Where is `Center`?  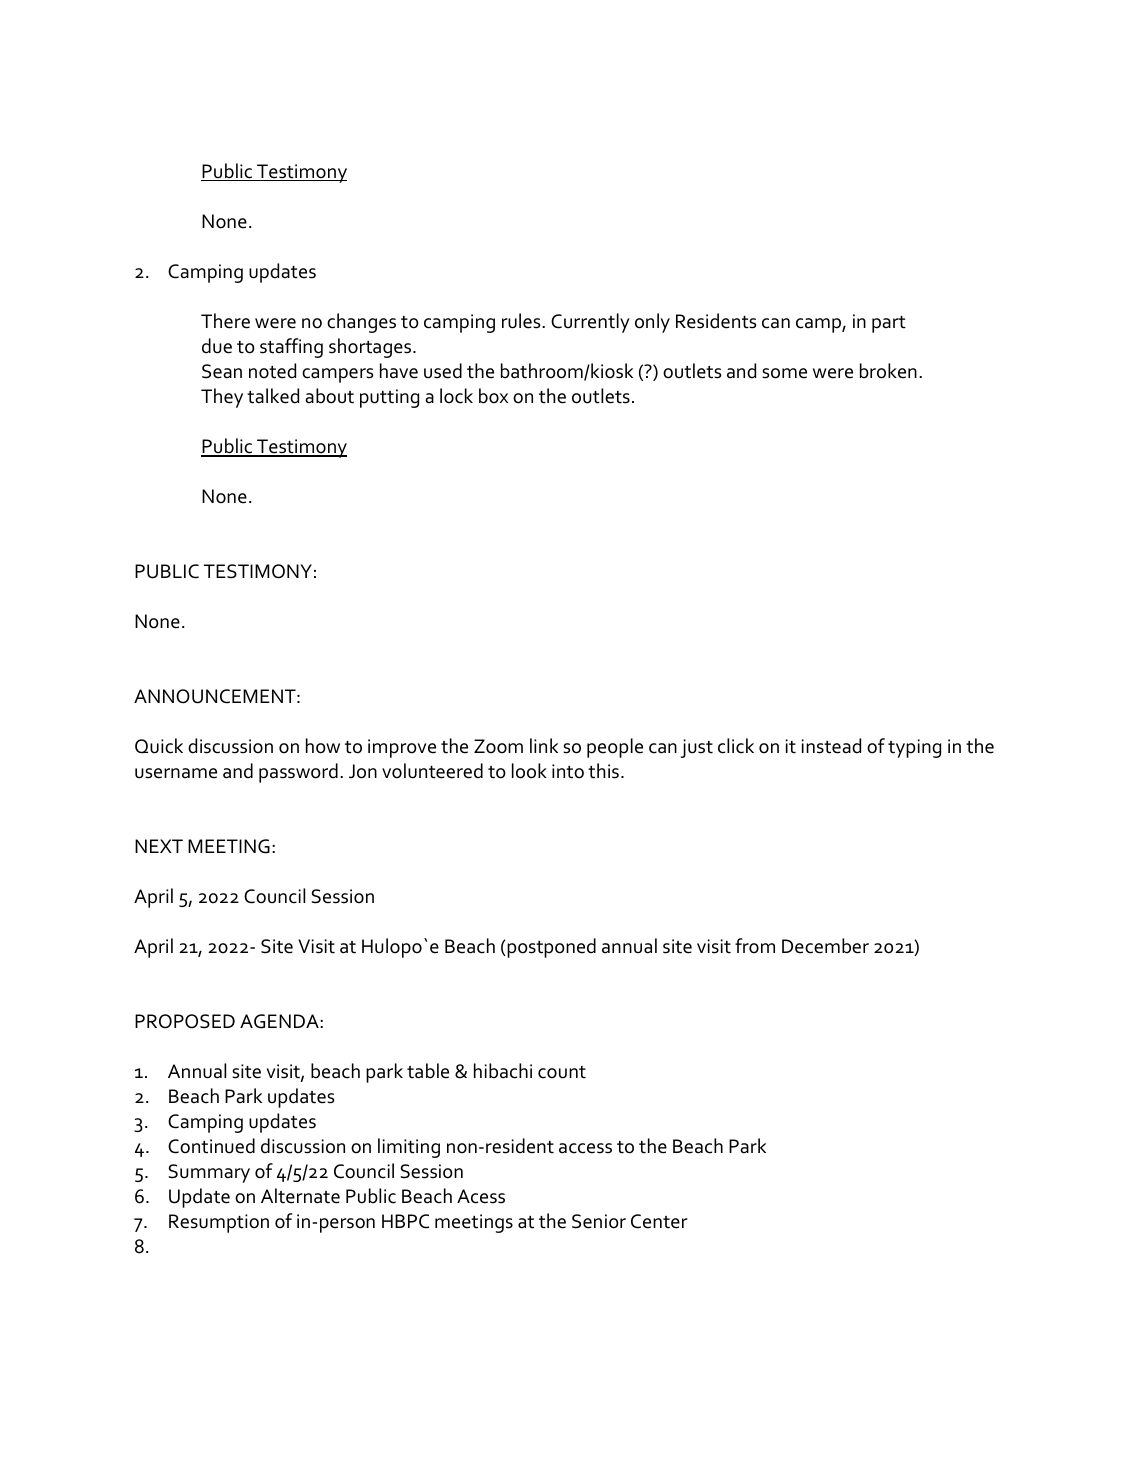
Center is located at coordinates (659, 1221).
